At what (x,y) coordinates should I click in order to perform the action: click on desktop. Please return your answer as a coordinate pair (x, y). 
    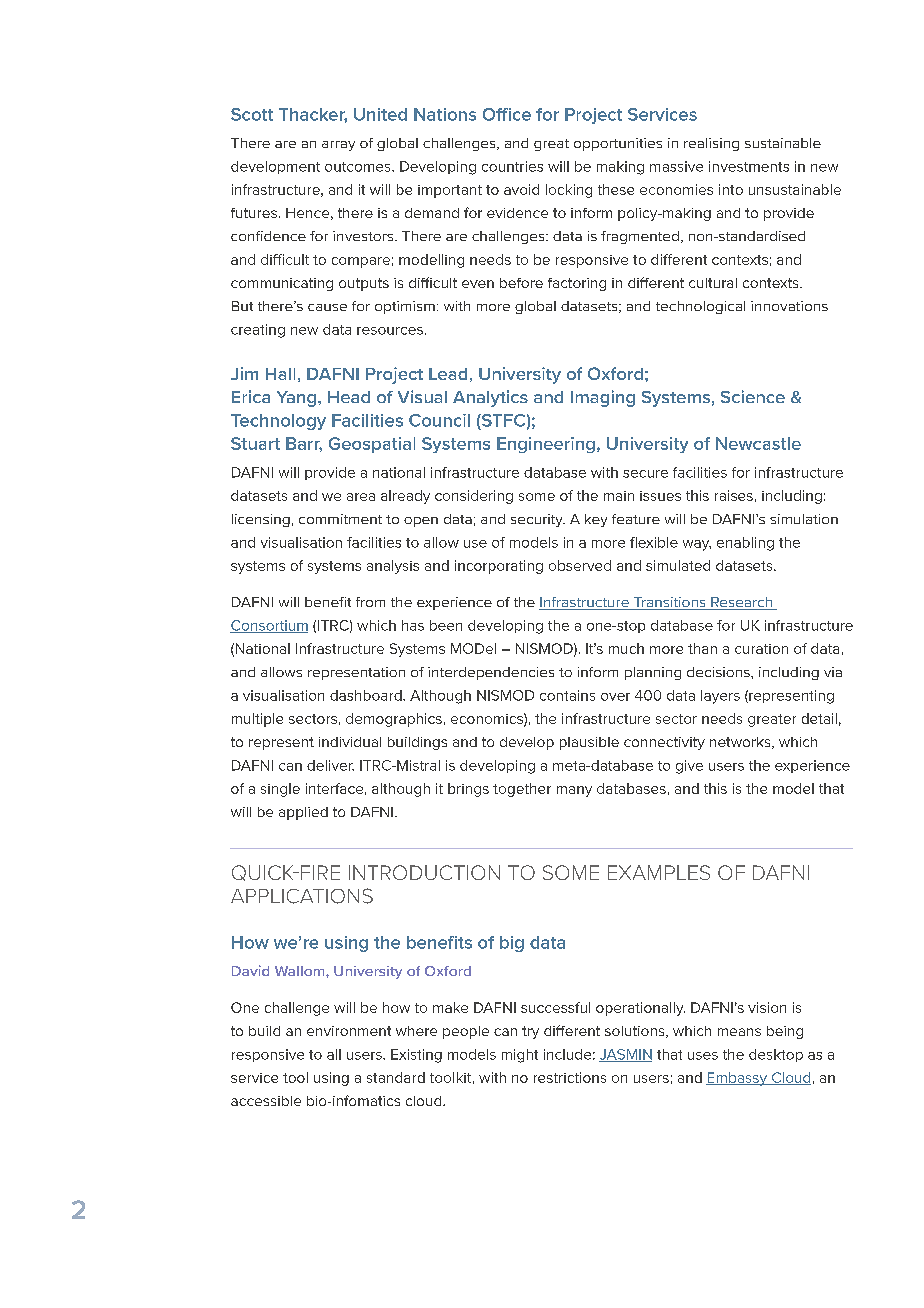
    Looking at the image, I should click on (776, 1055).
